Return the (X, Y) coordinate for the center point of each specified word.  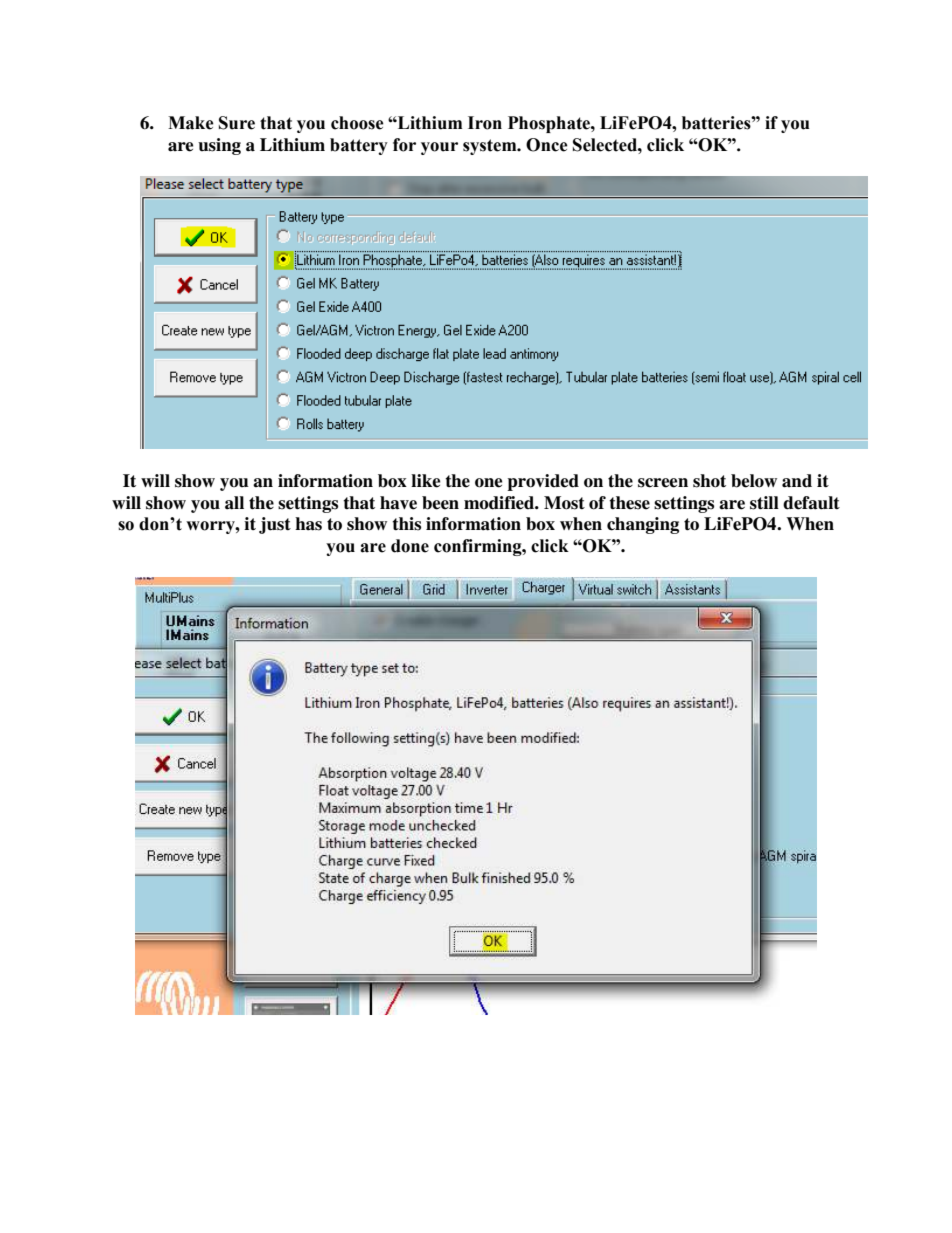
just (275, 525)
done (410, 546)
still (764, 503)
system (491, 147)
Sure (237, 123)
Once (547, 145)
